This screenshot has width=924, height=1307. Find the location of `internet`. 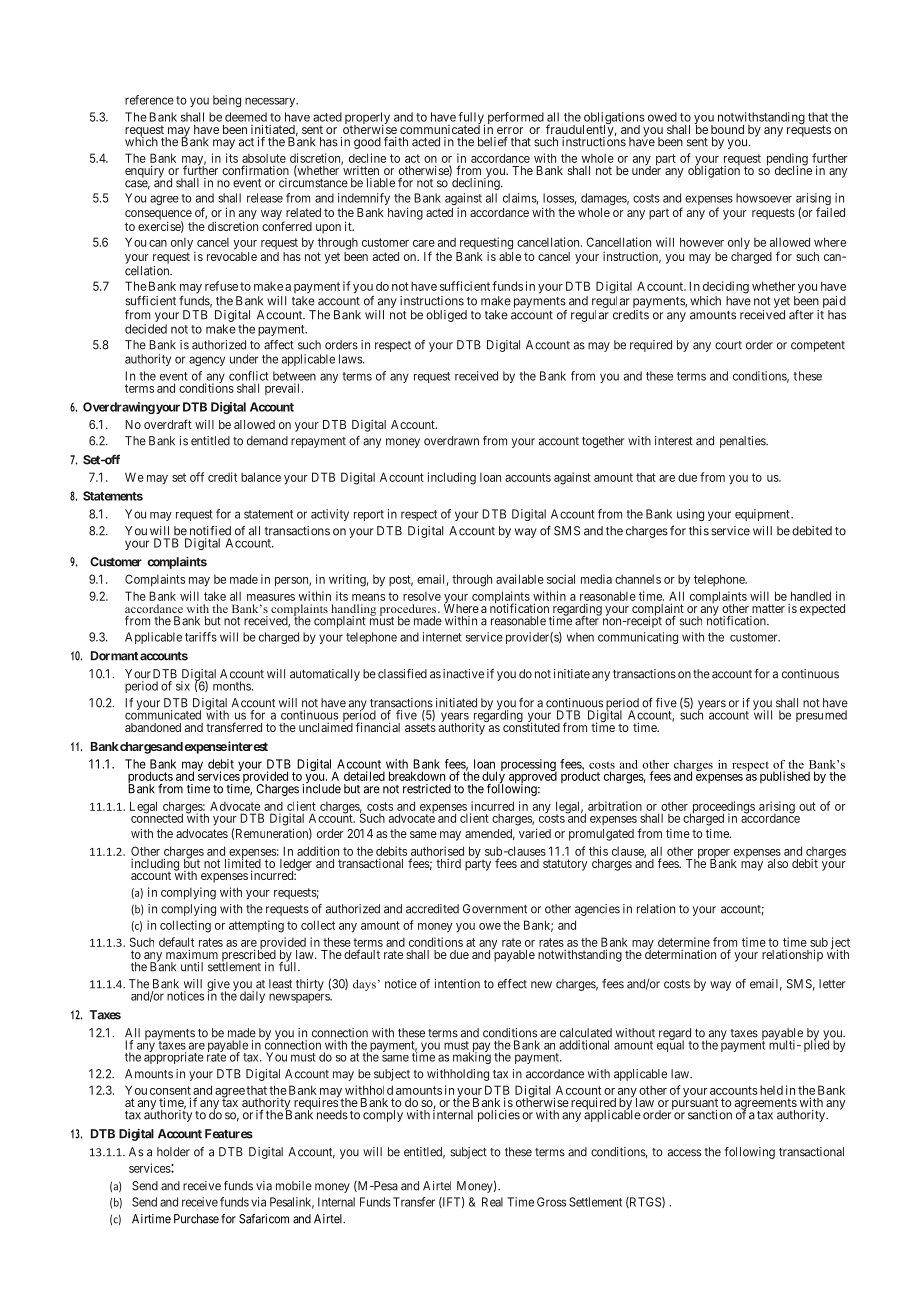

internet is located at coordinates (442, 637).
